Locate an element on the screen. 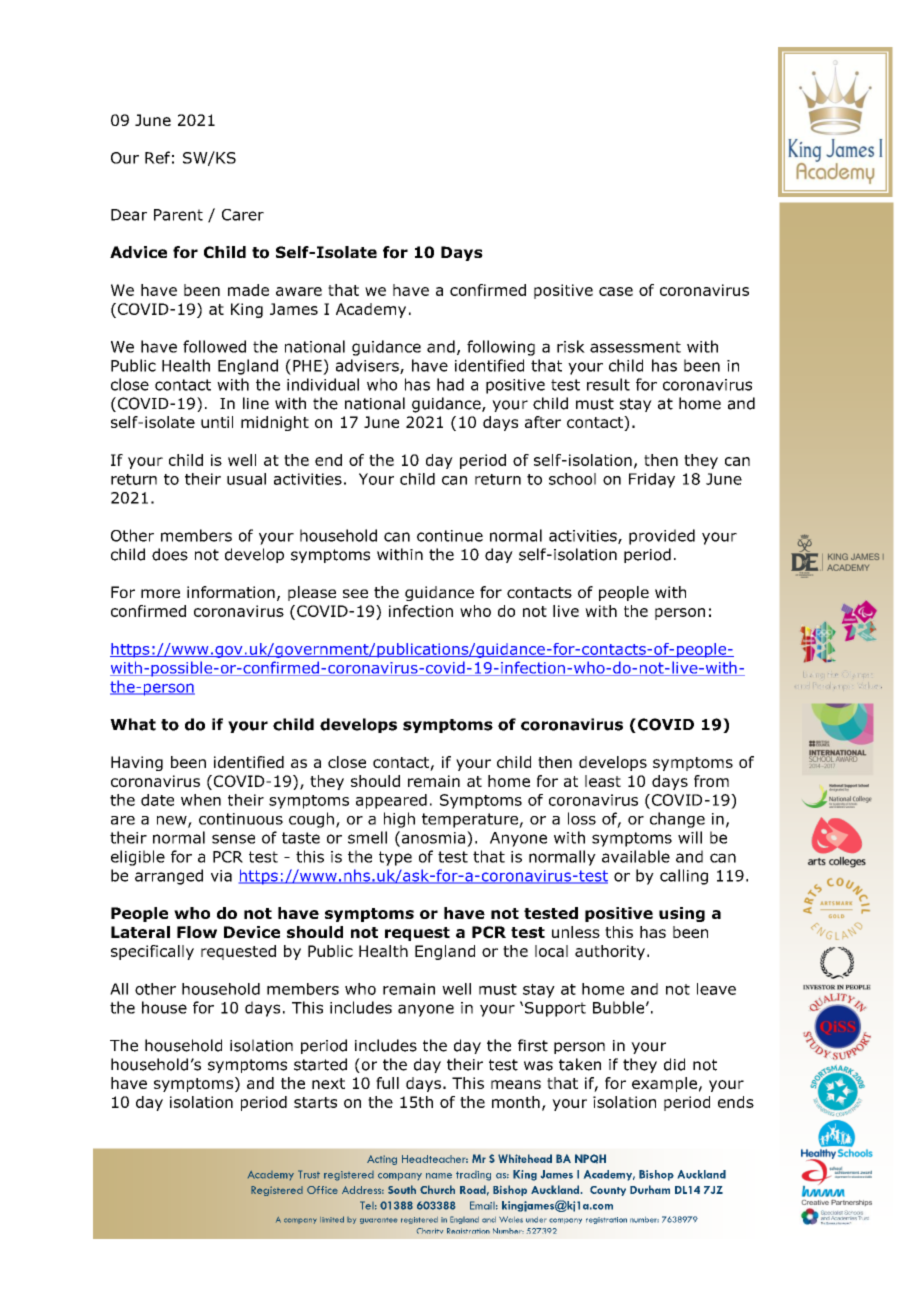 This screenshot has width=924, height=1308. appeared is located at coordinates (391, 801).
